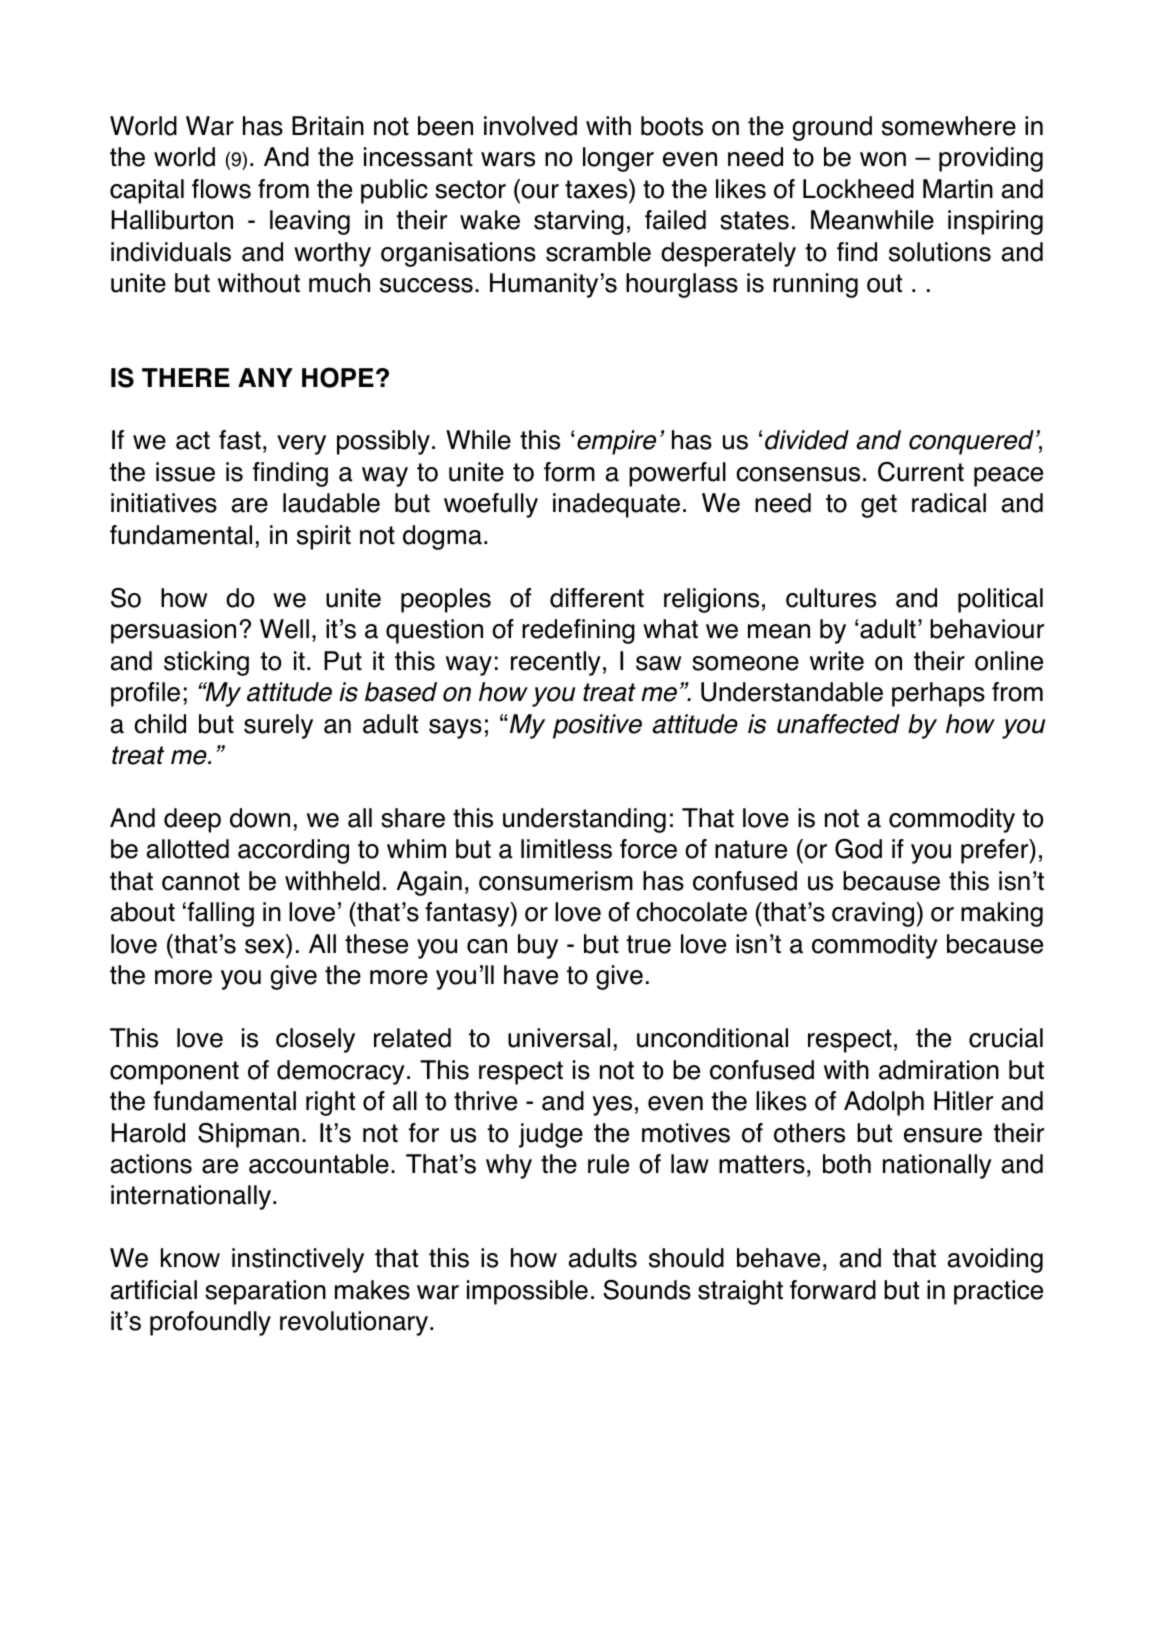  What do you see at coordinates (278, 726) in the screenshot?
I see `surely` at bounding box center [278, 726].
